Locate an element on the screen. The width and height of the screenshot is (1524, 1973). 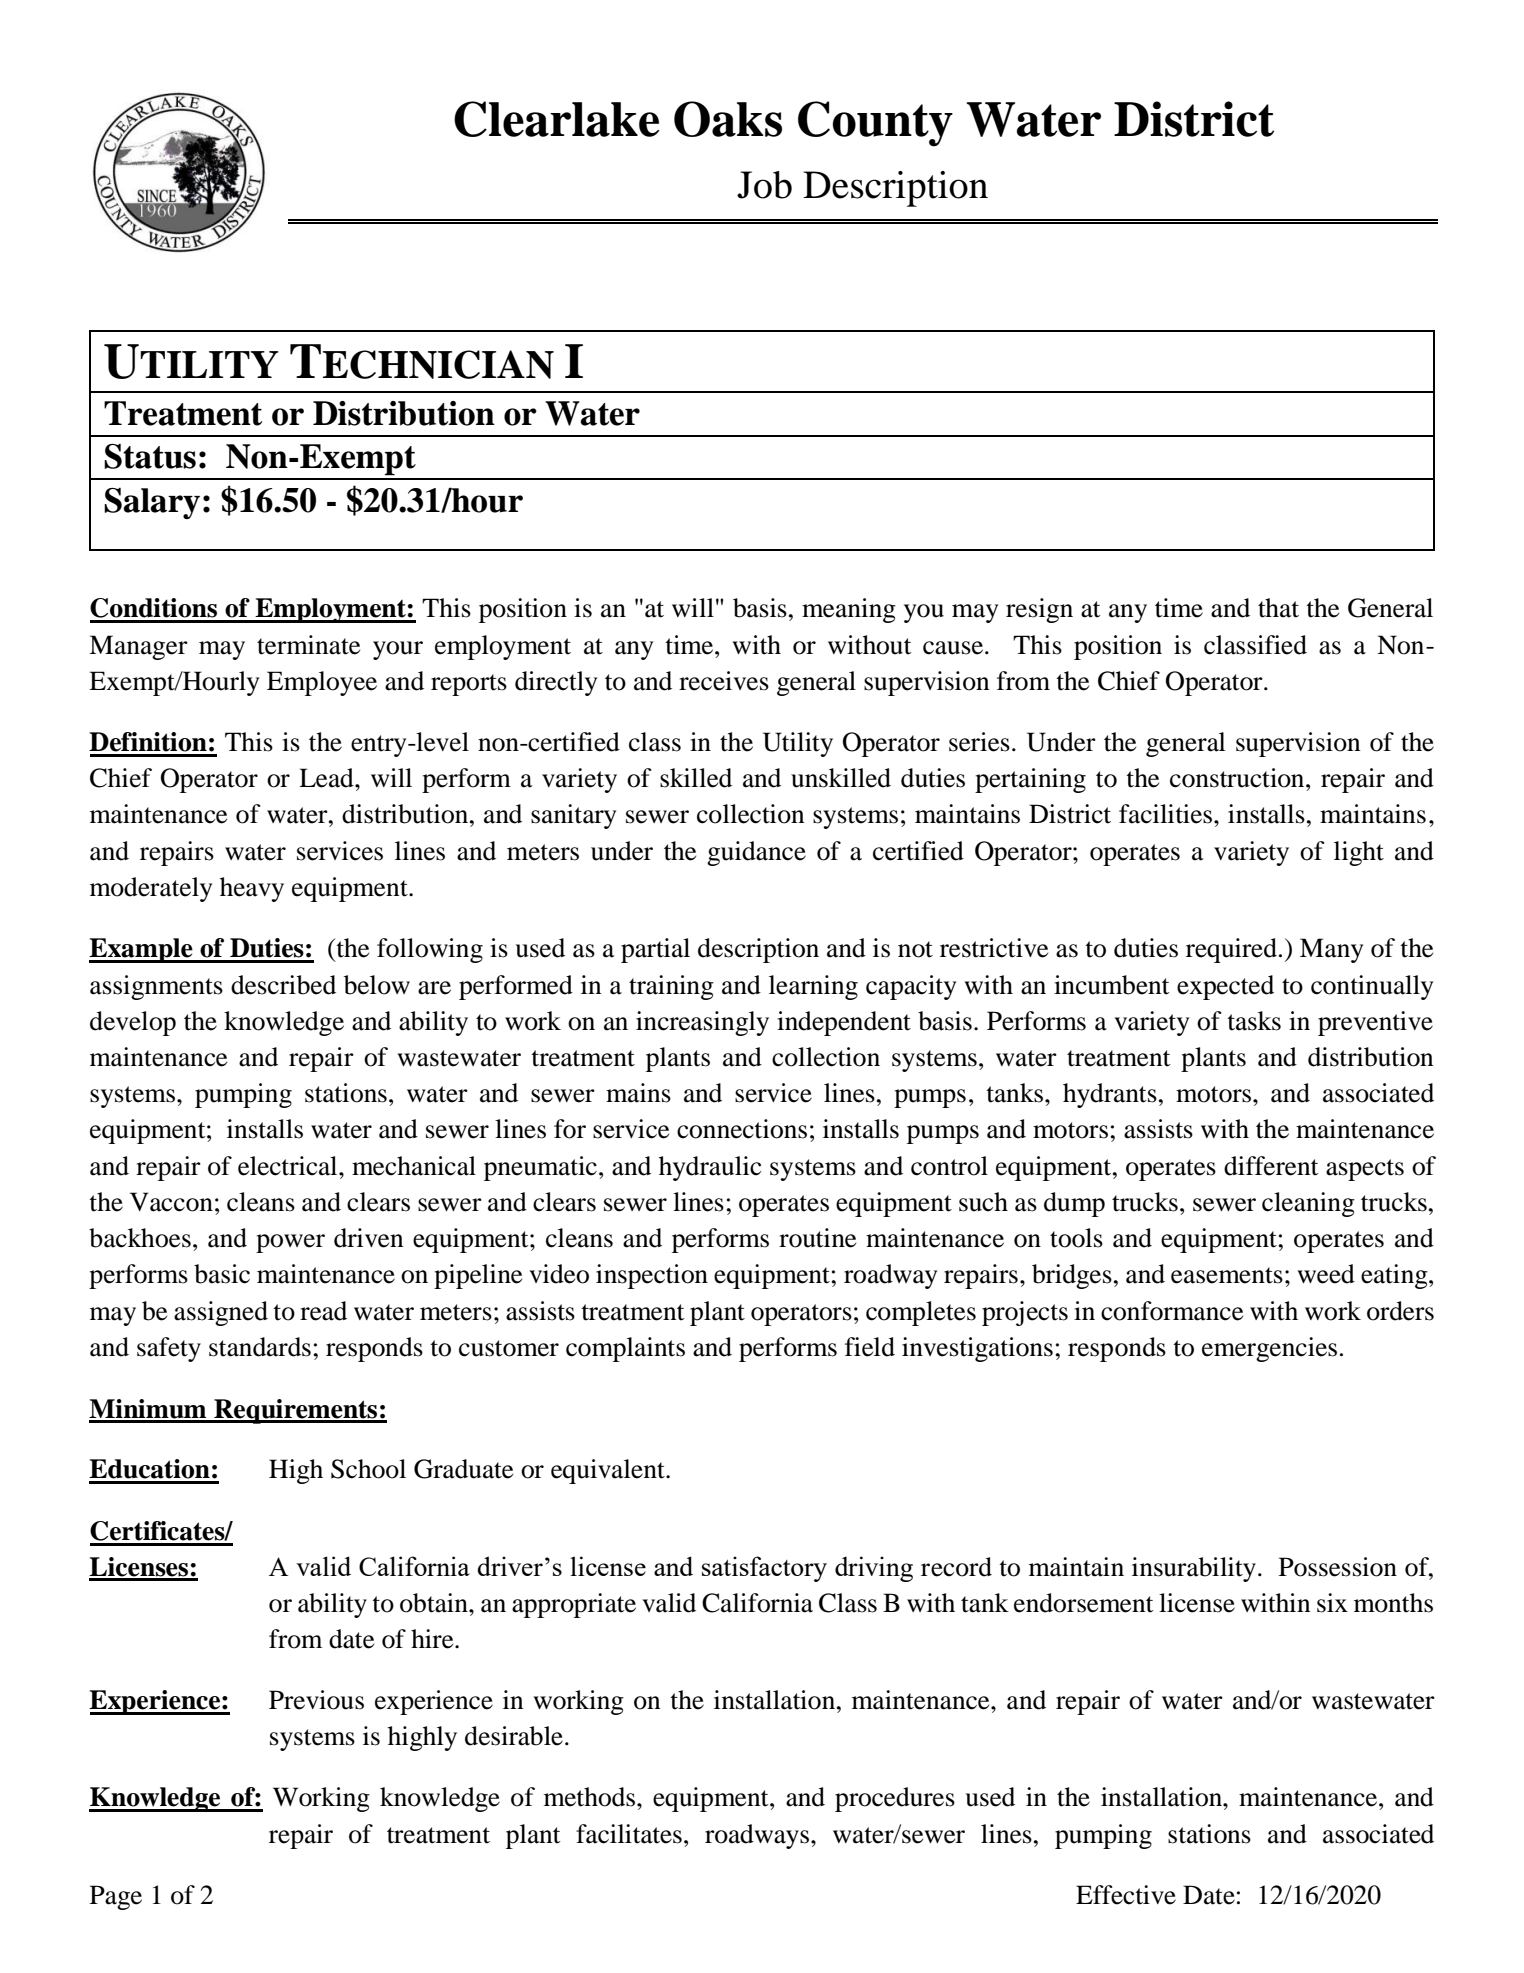
Job is located at coordinates (764, 185).
